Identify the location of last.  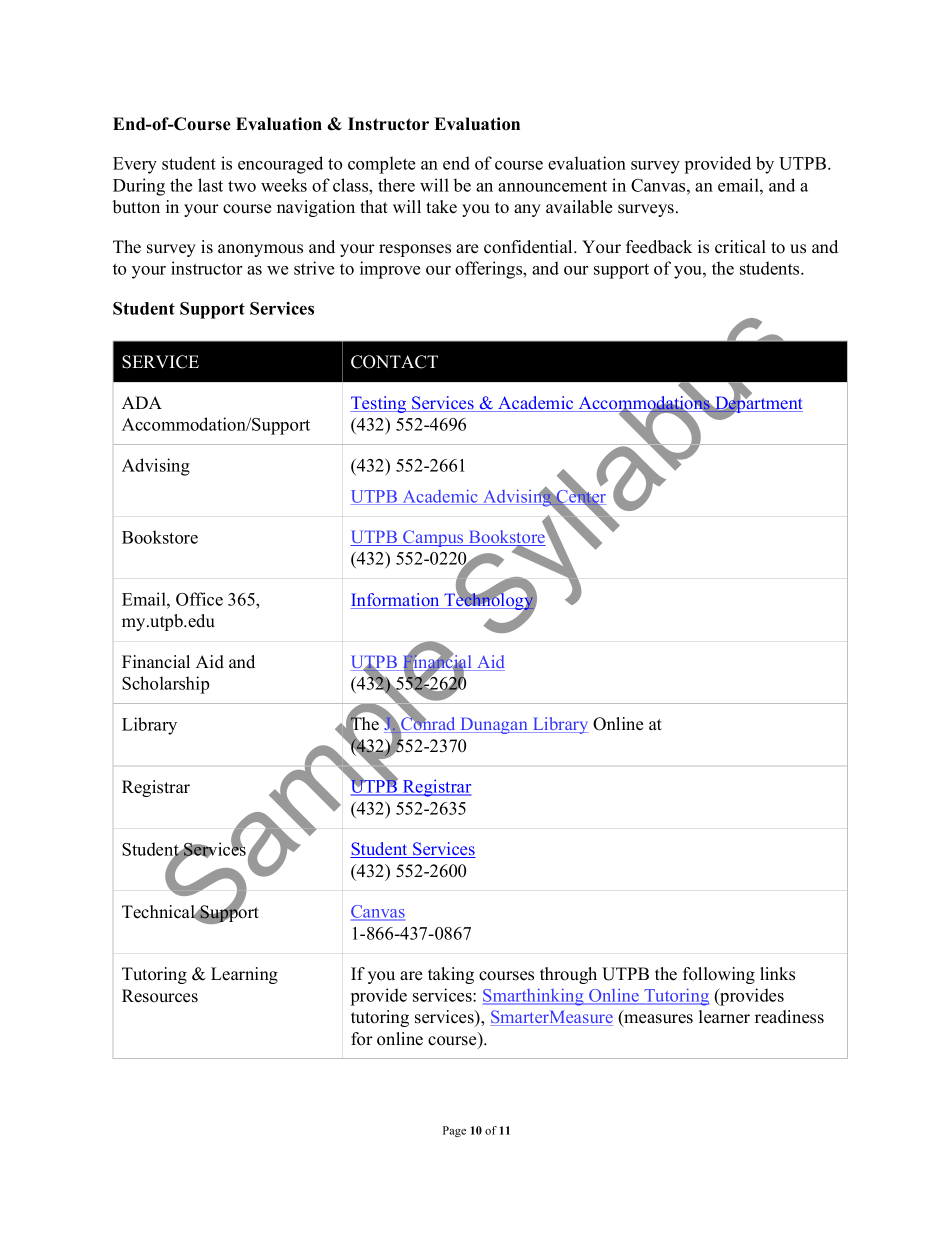
(210, 185).
